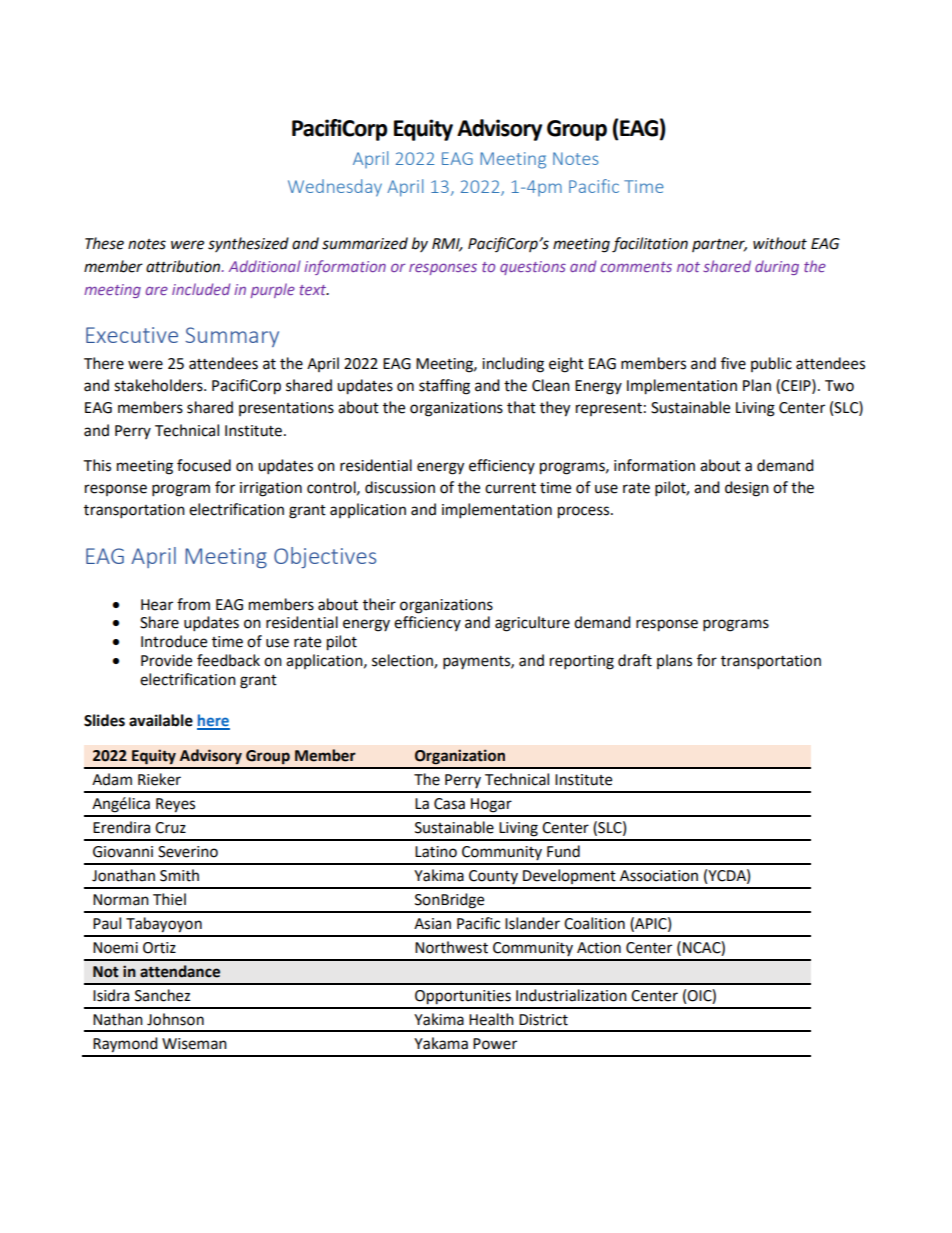 The image size is (952, 1233). What do you see at coordinates (175, 1019) in the image?
I see `Johnson` at bounding box center [175, 1019].
